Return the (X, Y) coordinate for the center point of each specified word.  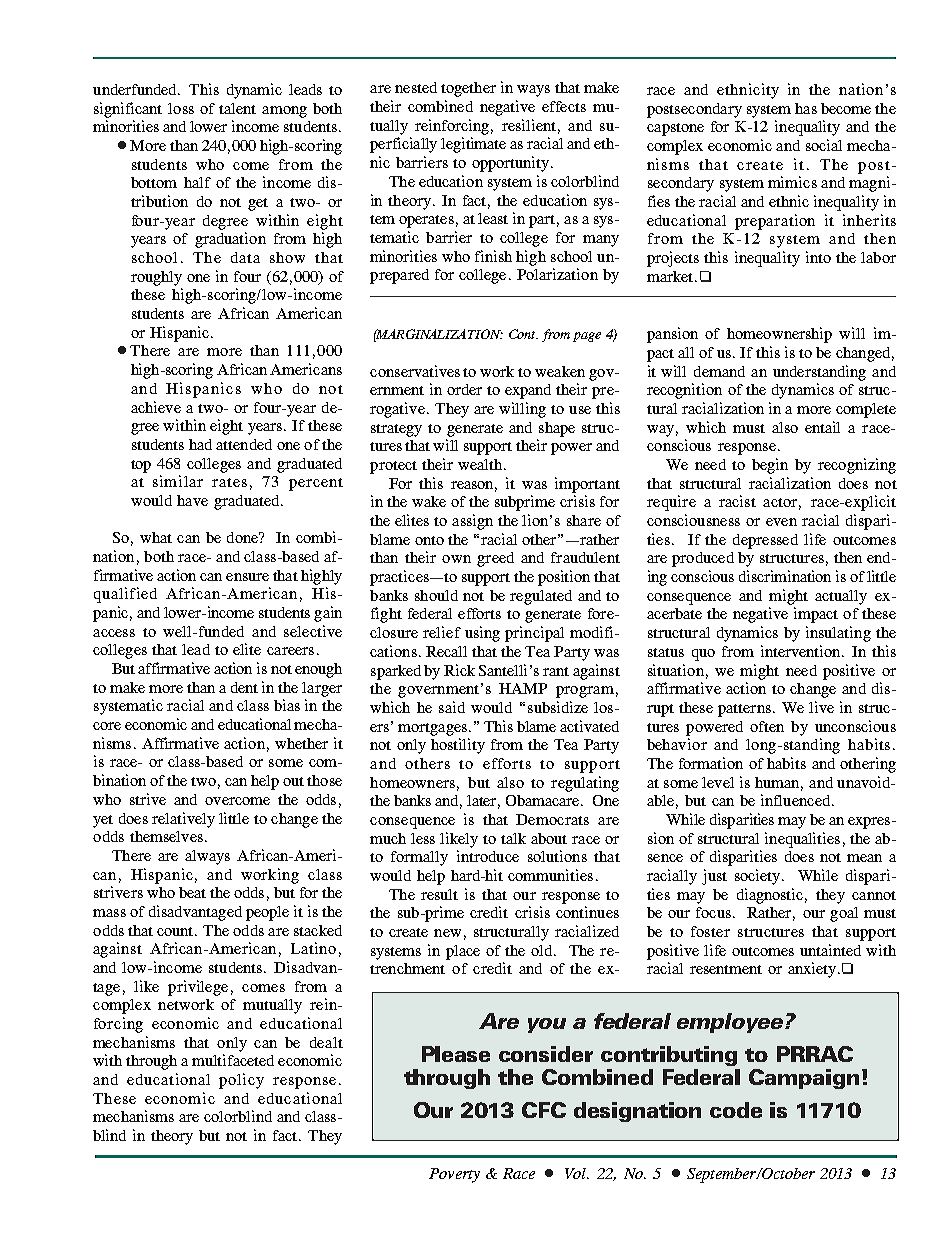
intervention (802, 651)
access (114, 633)
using (482, 634)
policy (241, 1081)
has (806, 108)
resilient (529, 125)
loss (181, 108)
